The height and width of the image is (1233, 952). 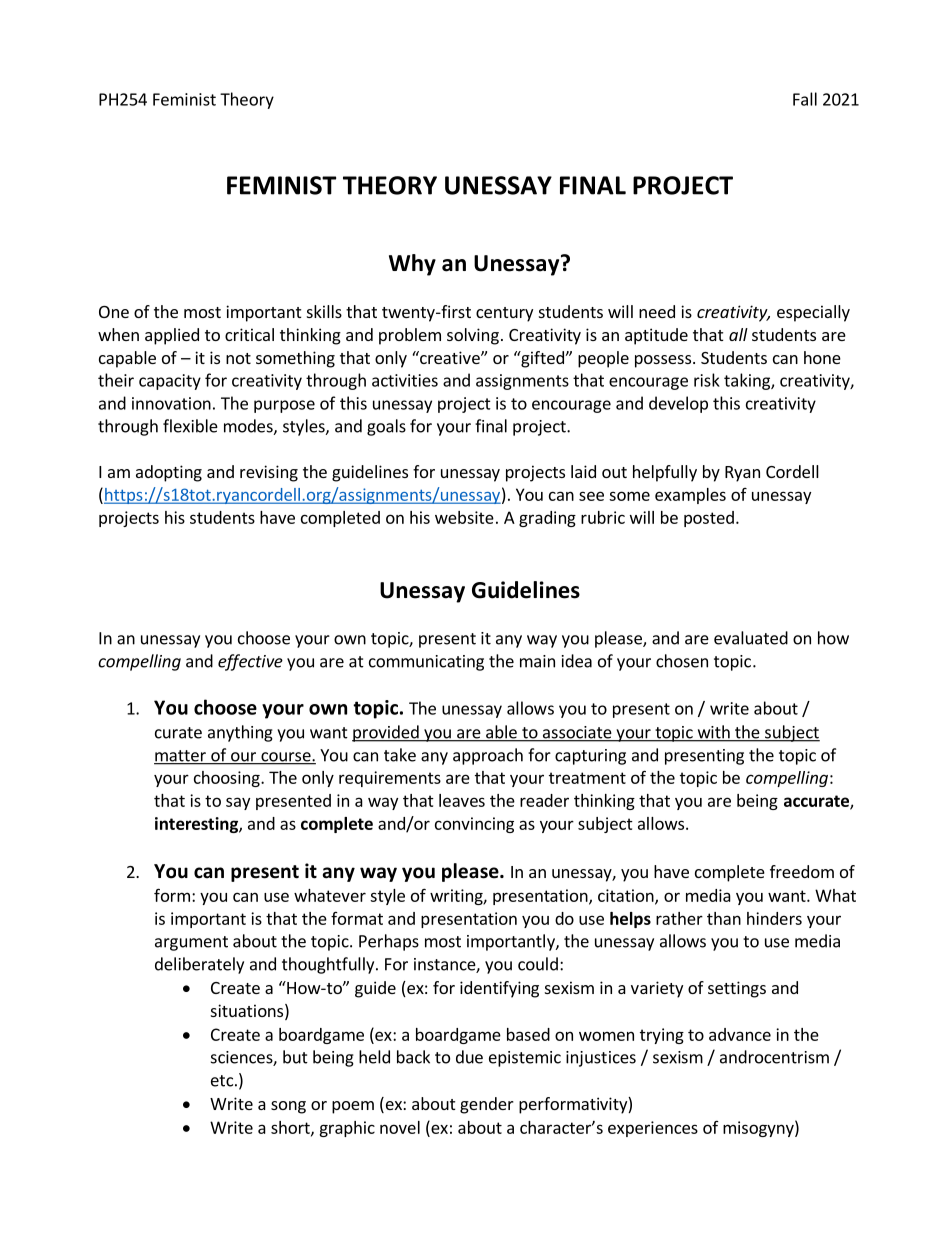 What do you see at coordinates (222, 1081) in the image?
I see `etc` at bounding box center [222, 1081].
